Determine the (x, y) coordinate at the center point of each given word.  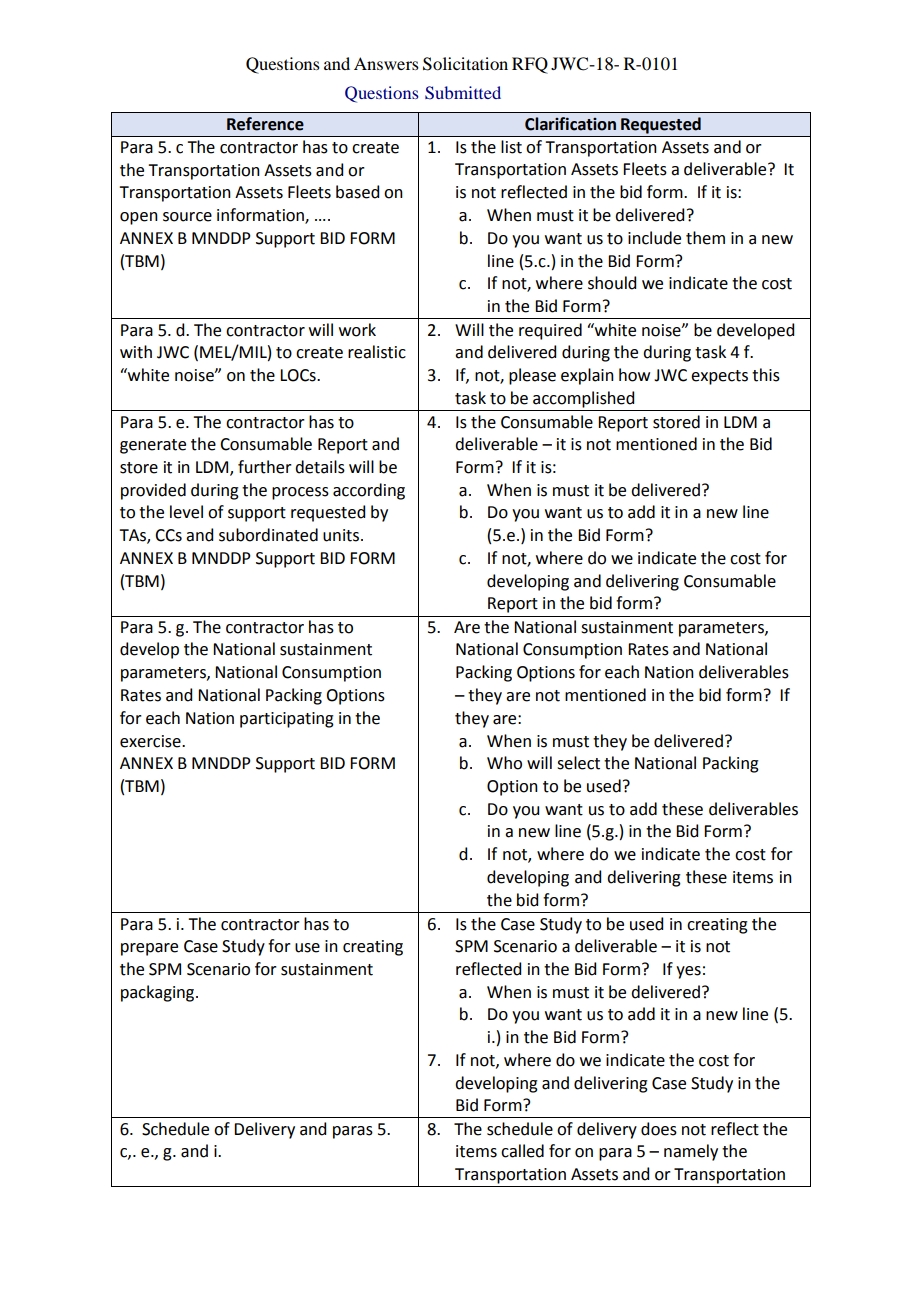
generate (153, 446)
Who (504, 763)
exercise (151, 741)
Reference (265, 124)
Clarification (570, 124)
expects (719, 377)
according (369, 491)
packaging (159, 993)
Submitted (463, 93)
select (578, 763)
